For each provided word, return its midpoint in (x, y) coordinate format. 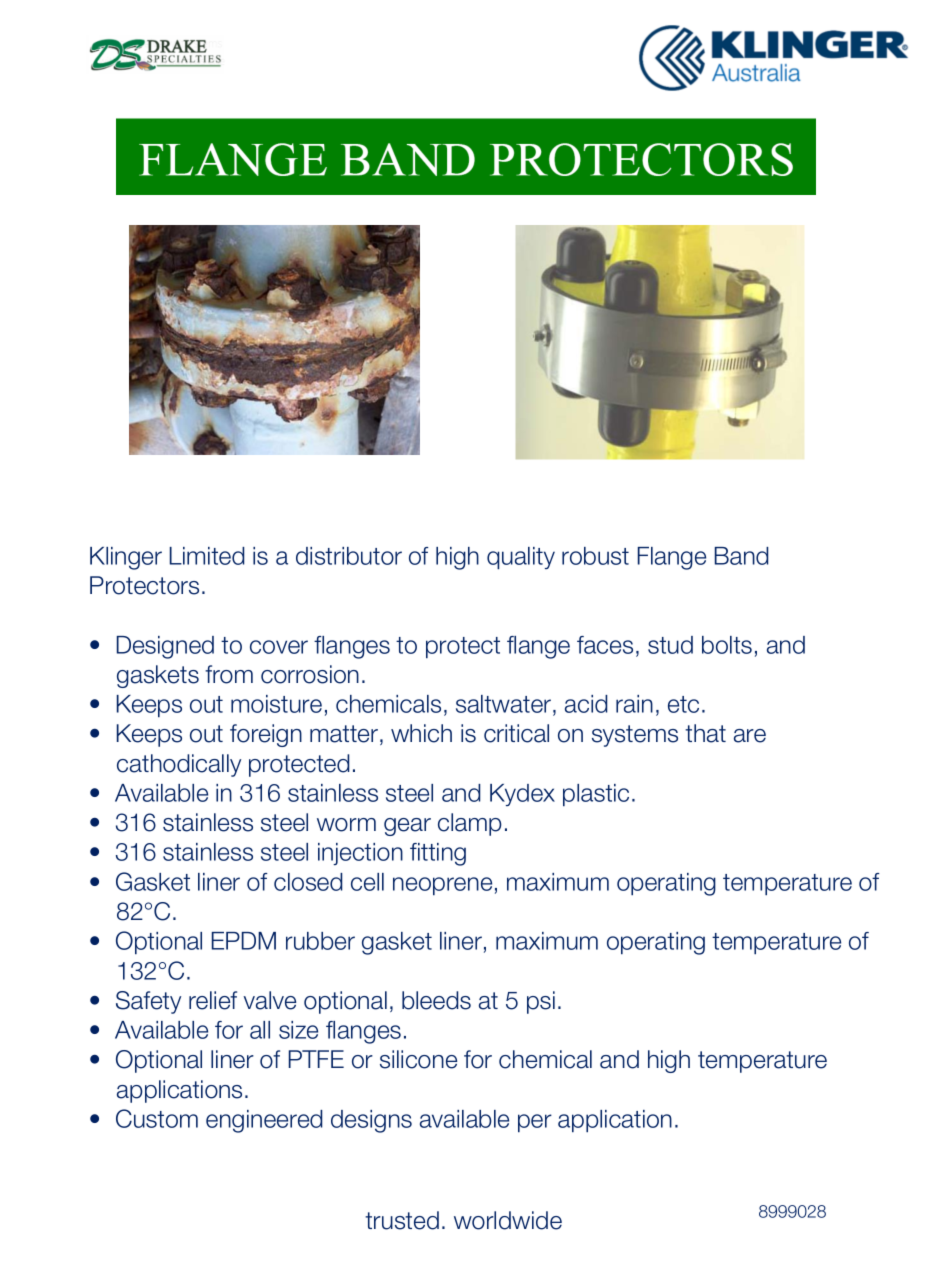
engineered (264, 1121)
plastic (596, 795)
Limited (207, 556)
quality (521, 558)
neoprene (442, 886)
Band (742, 556)
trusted (402, 1220)
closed (308, 882)
